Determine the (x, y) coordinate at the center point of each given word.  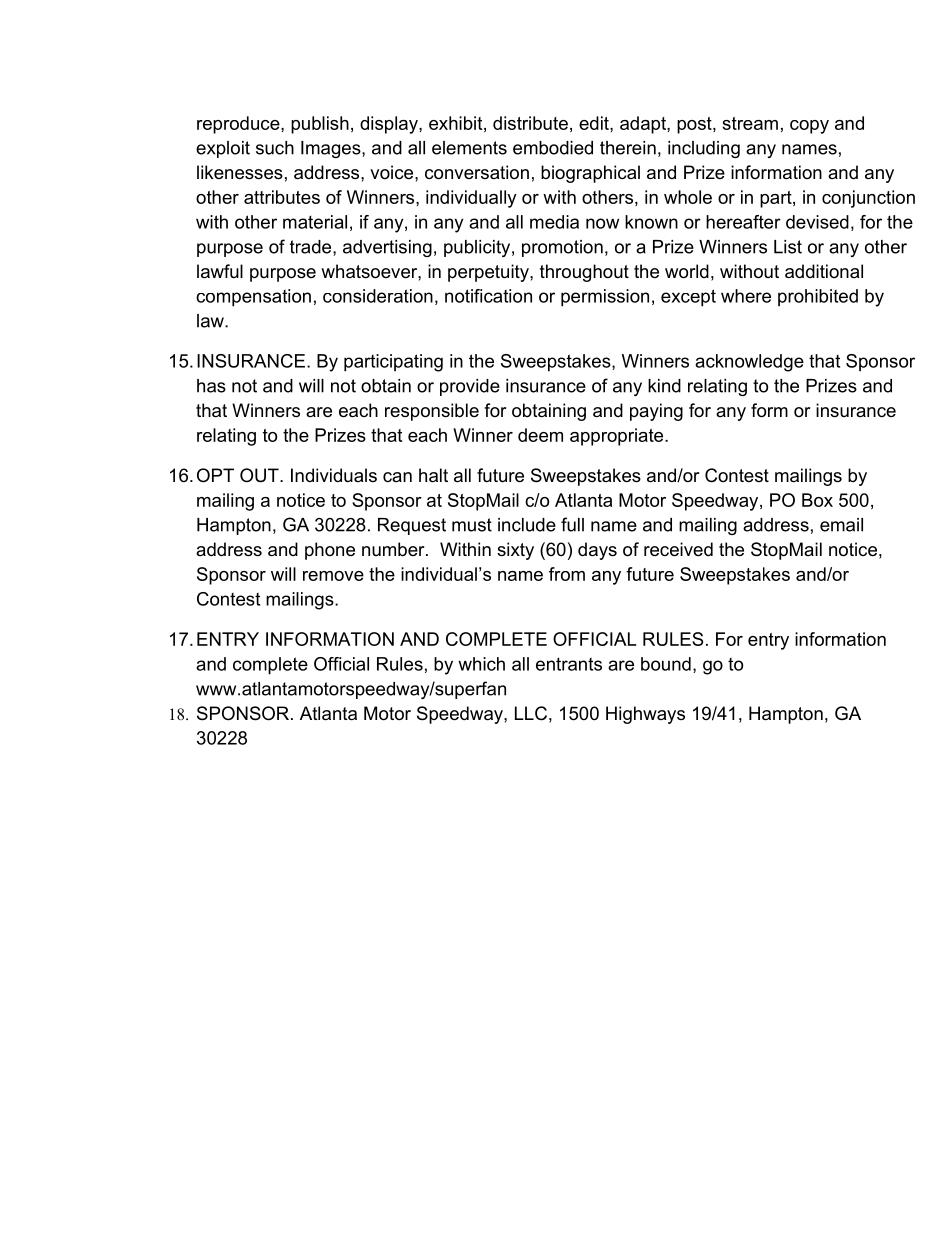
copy (809, 127)
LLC (531, 713)
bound (666, 664)
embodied (553, 148)
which (481, 664)
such (275, 148)
